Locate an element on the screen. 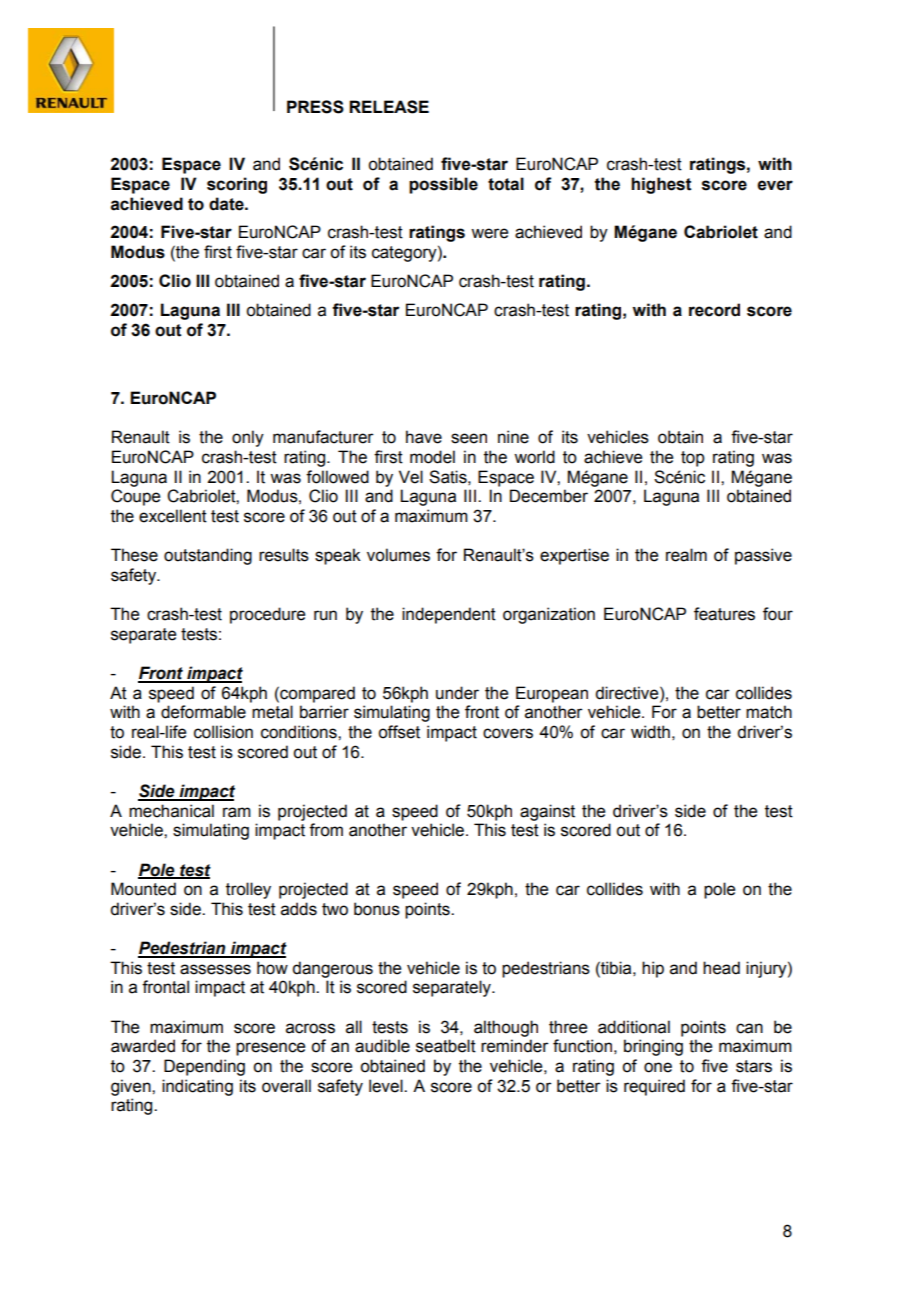  outstanding is located at coordinates (208, 556).
